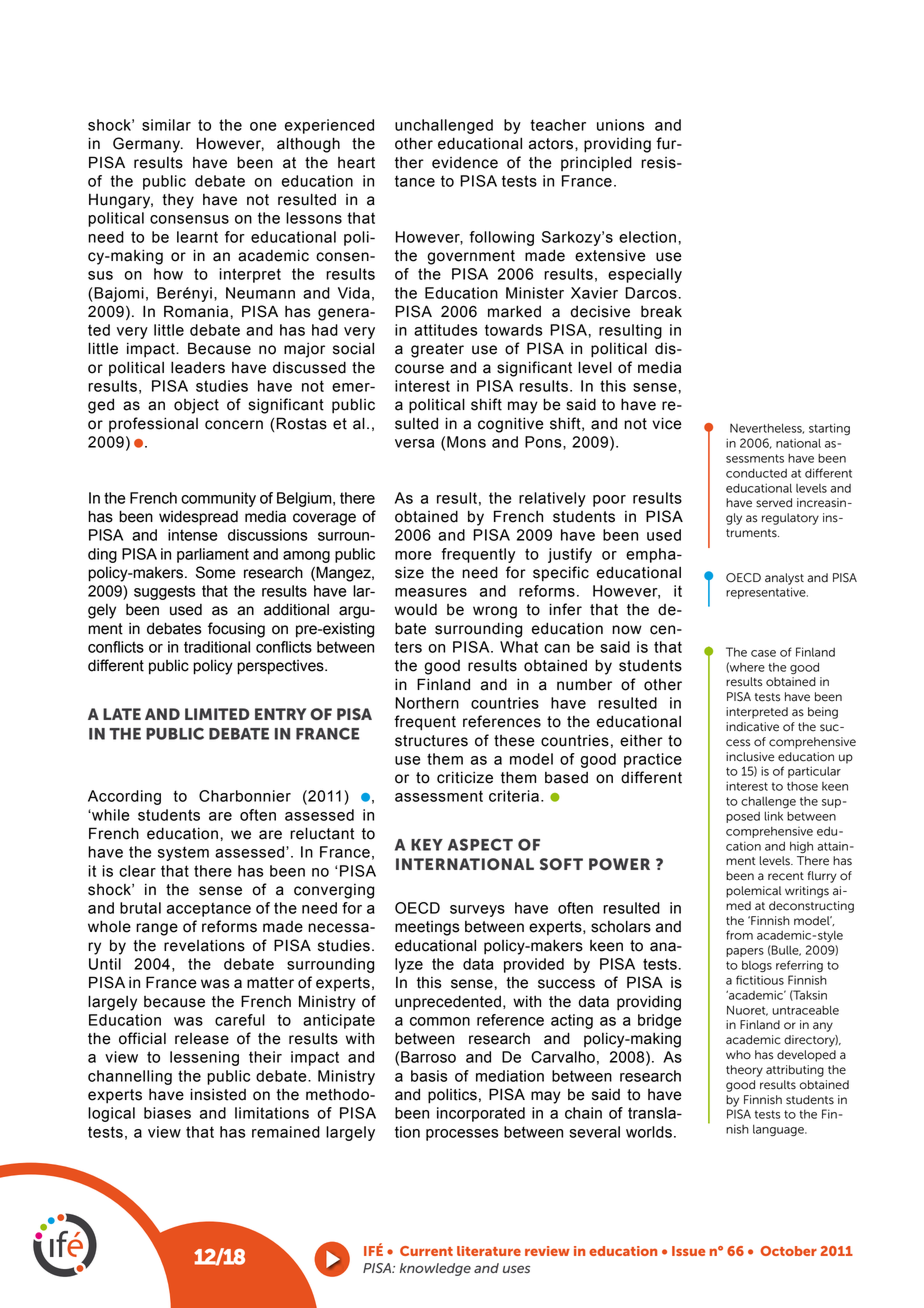  Describe the element at coordinates (774, 503) in the document. I see `served` at that location.
